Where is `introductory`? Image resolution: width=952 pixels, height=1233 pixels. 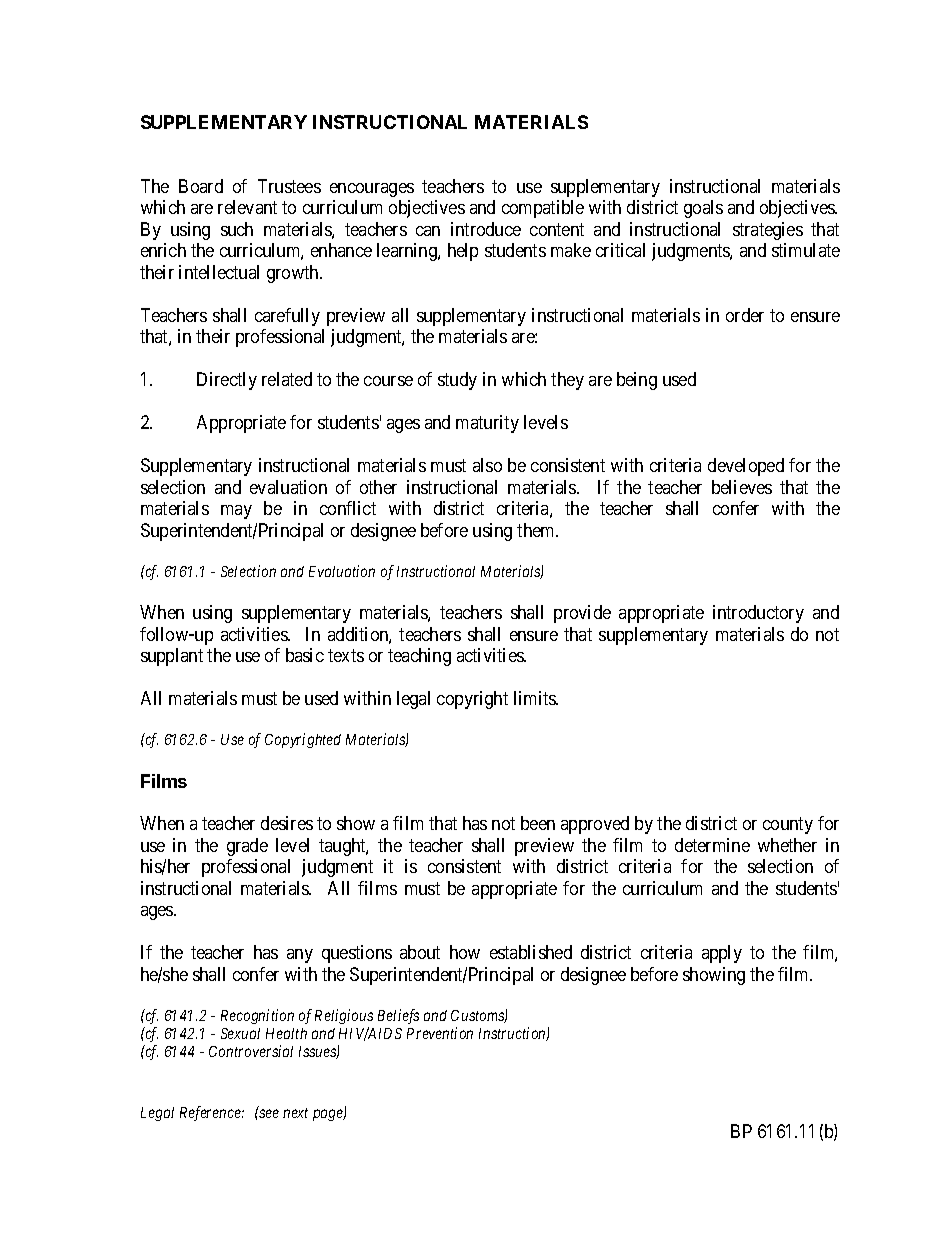 introductory is located at coordinates (758, 614).
